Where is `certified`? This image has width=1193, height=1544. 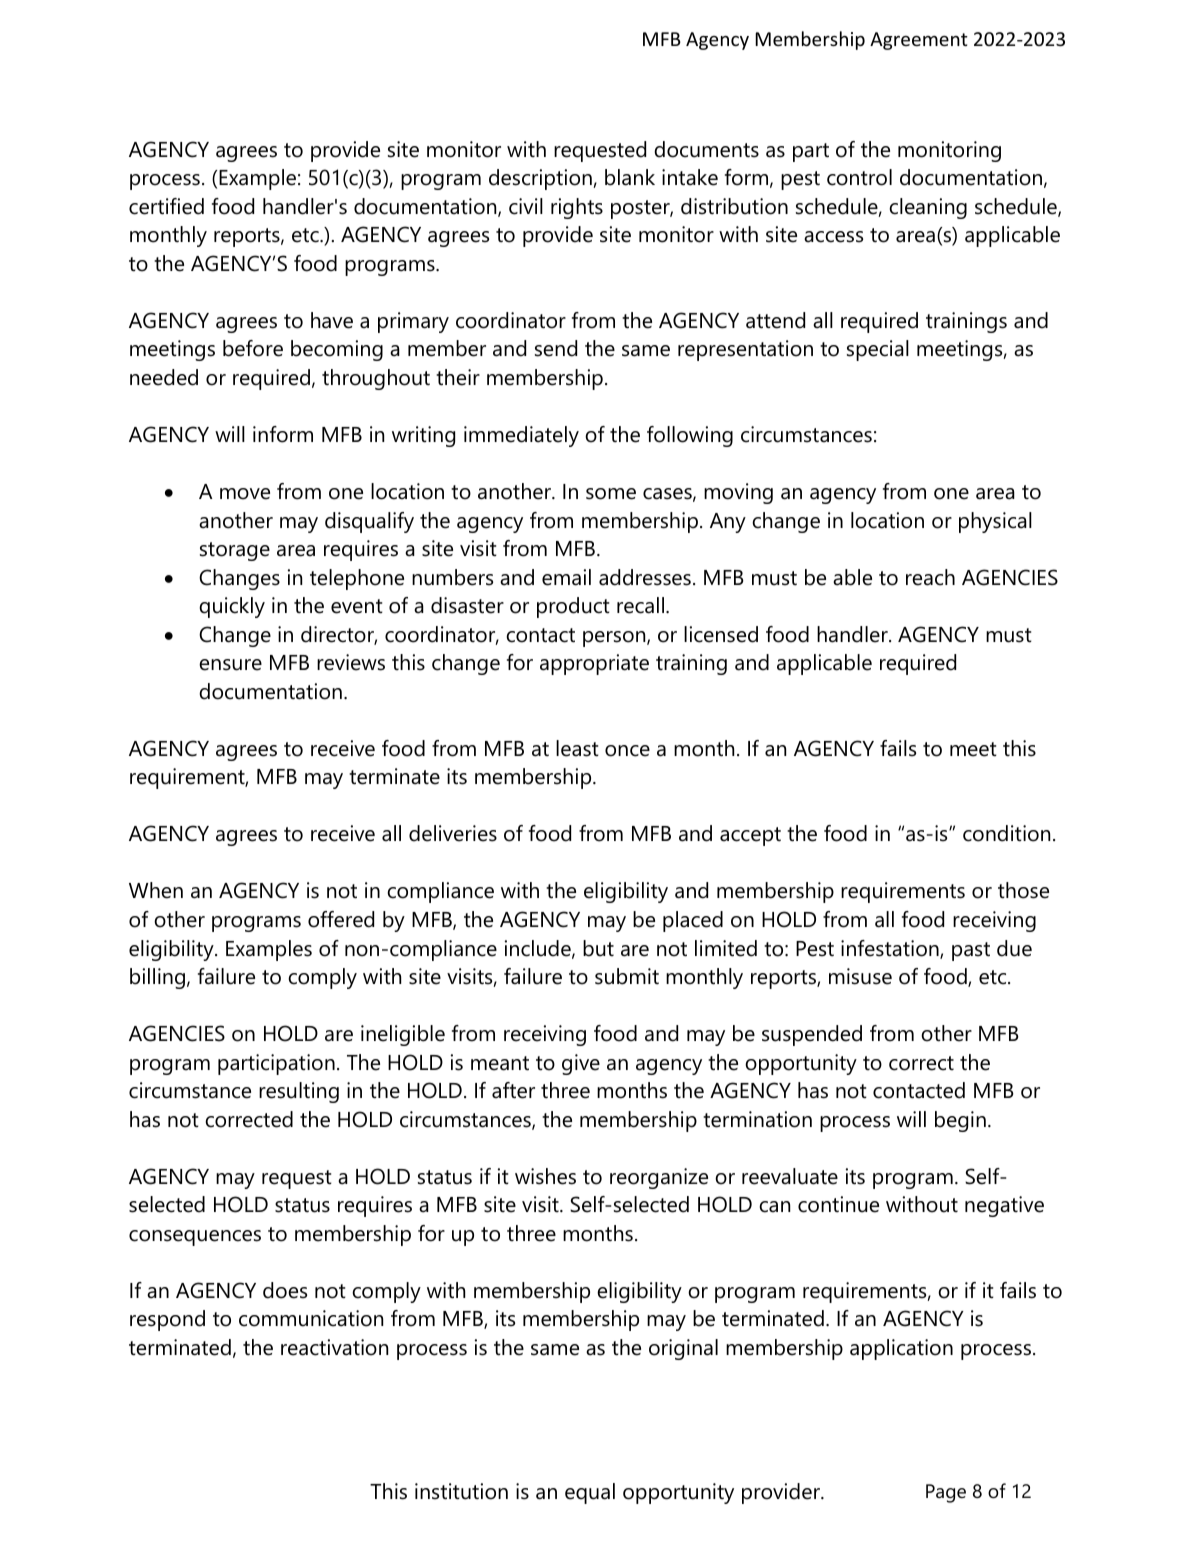 certified is located at coordinates (166, 206).
